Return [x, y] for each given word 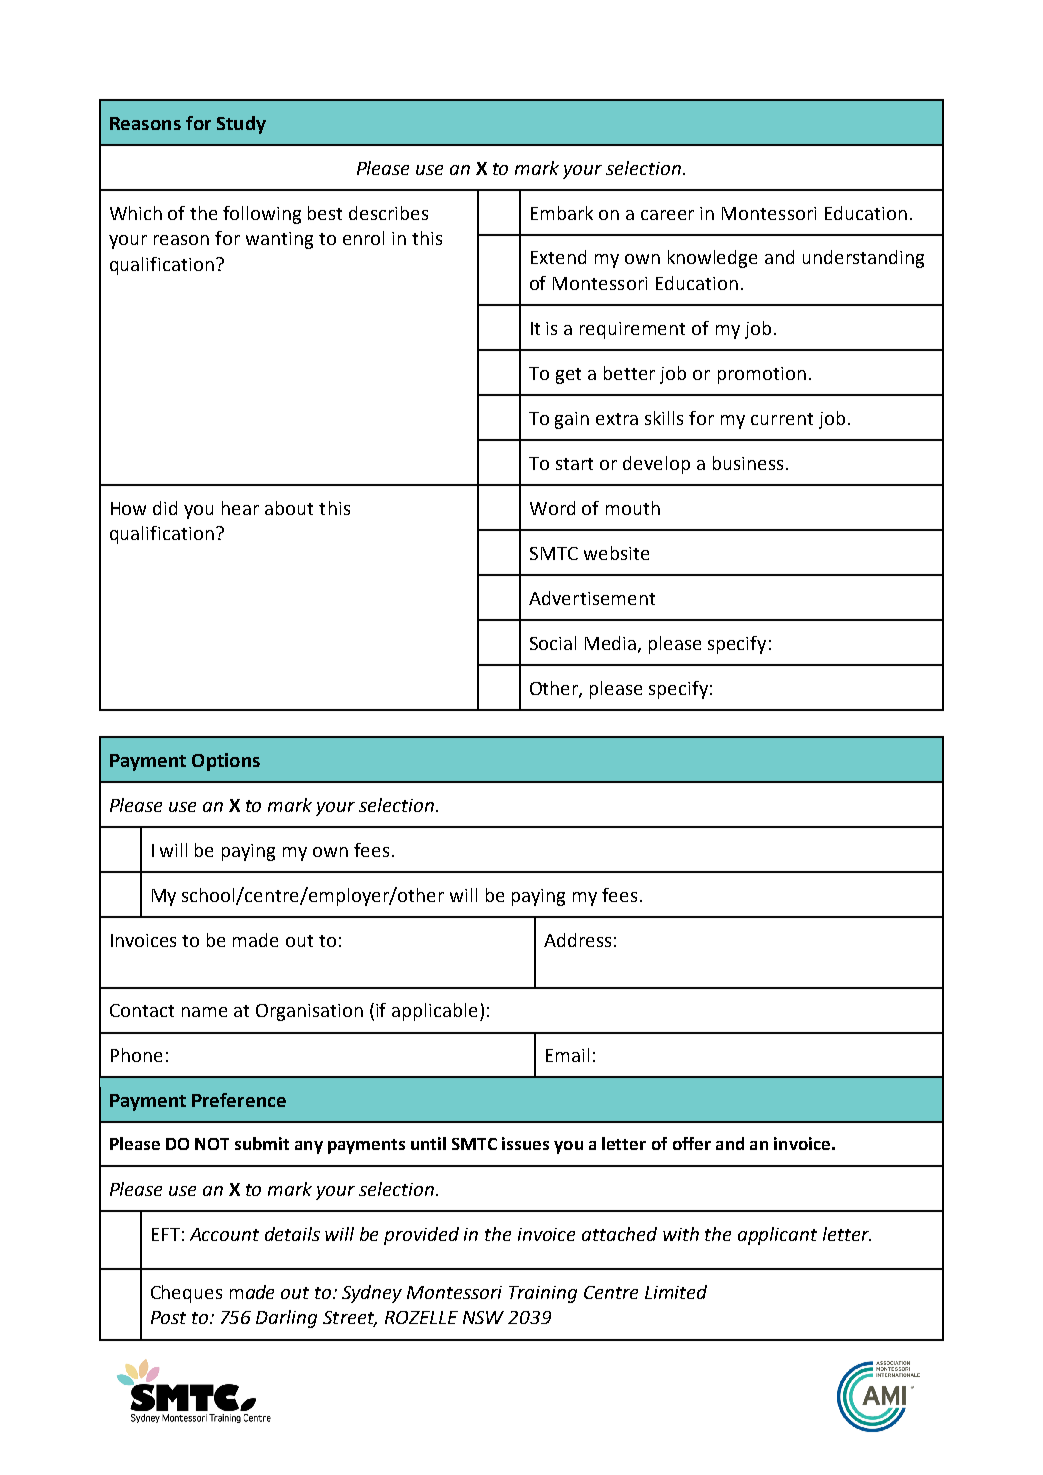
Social [553, 643]
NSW [483, 1317]
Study [241, 125]
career [667, 215]
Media [612, 644]
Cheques [186, 1294]
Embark [562, 213]
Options [226, 762]
